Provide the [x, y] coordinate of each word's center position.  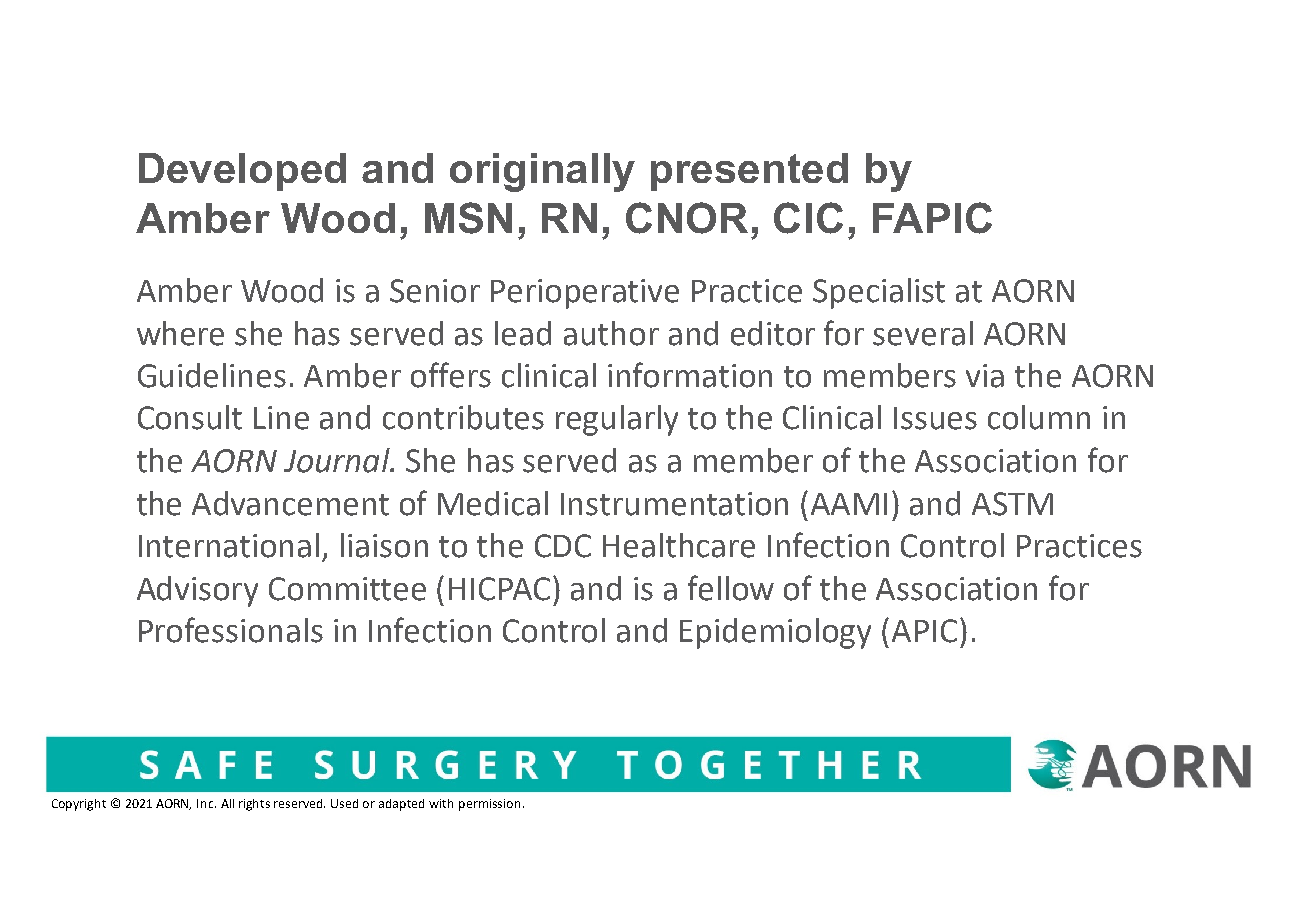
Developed [242, 172]
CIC [808, 218]
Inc [206, 803]
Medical [493, 503]
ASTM [1012, 504]
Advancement [290, 503]
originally [542, 172]
